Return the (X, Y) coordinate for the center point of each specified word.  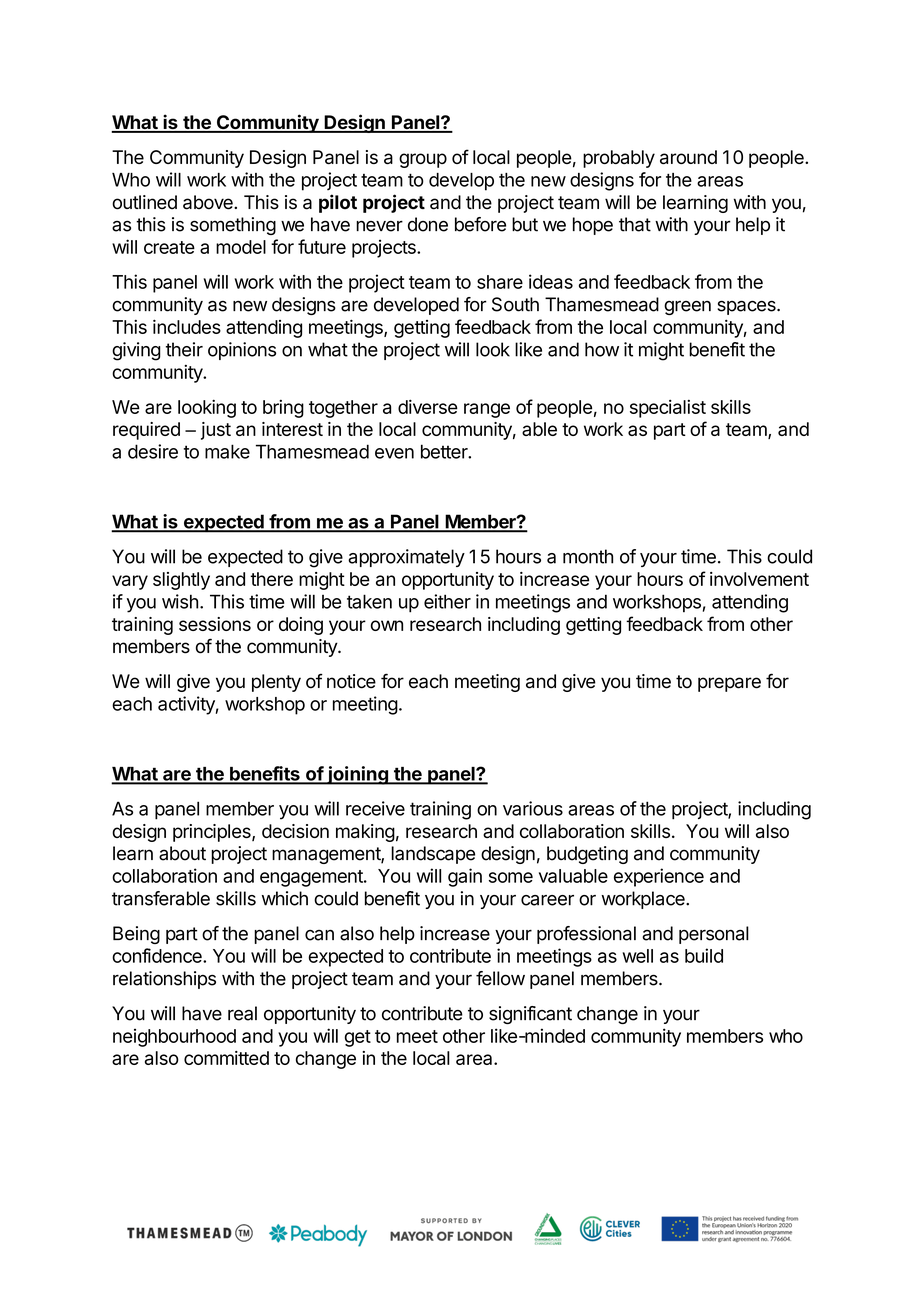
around (688, 157)
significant (530, 1015)
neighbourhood (174, 1038)
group (423, 160)
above (209, 202)
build (704, 955)
